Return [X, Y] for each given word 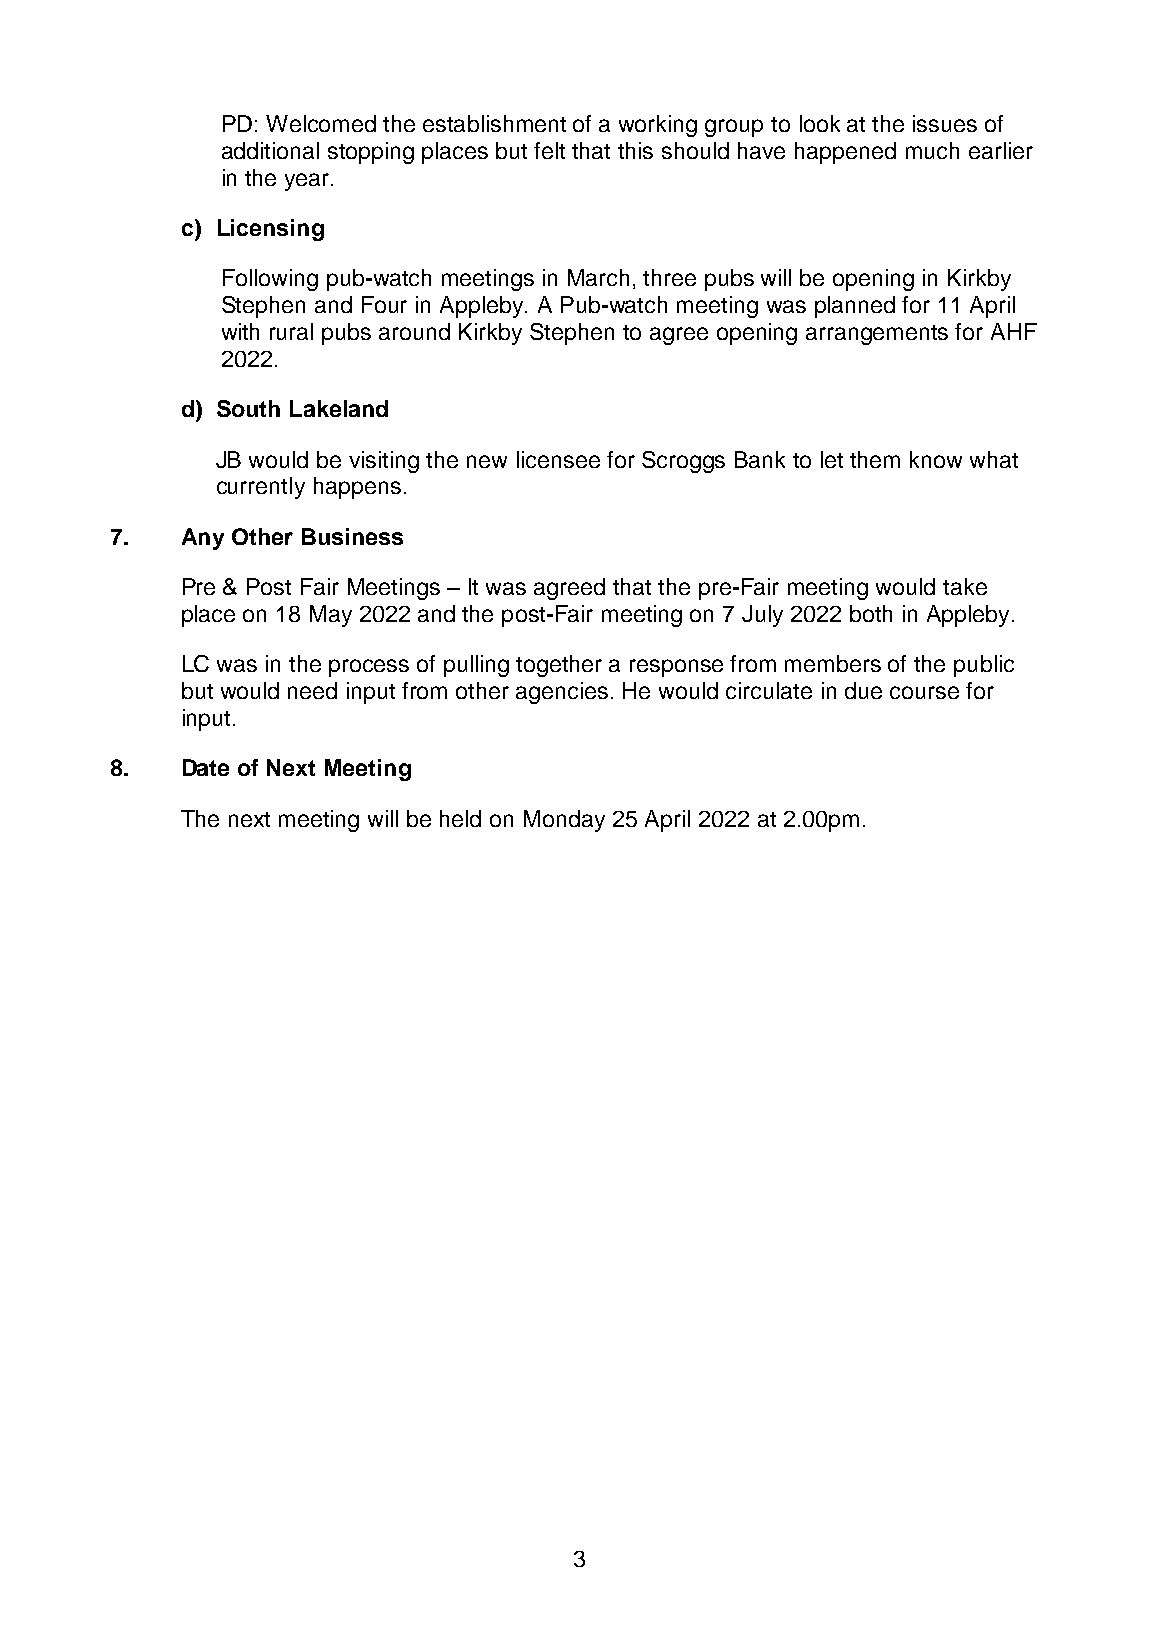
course [924, 692]
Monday [564, 821]
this [635, 150]
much [932, 150]
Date [206, 767]
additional [270, 150]
